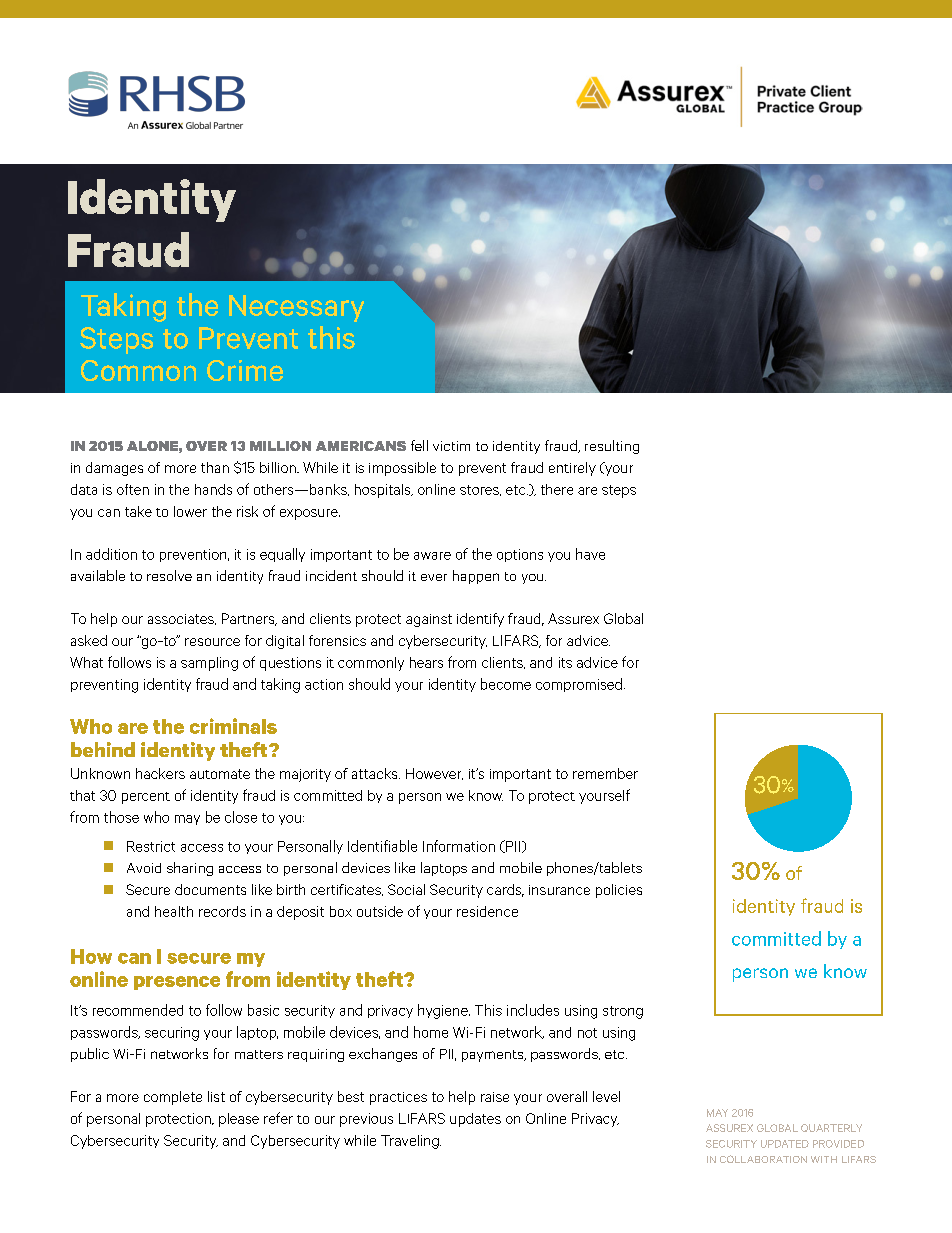  I want to click on its, so click(565, 662).
